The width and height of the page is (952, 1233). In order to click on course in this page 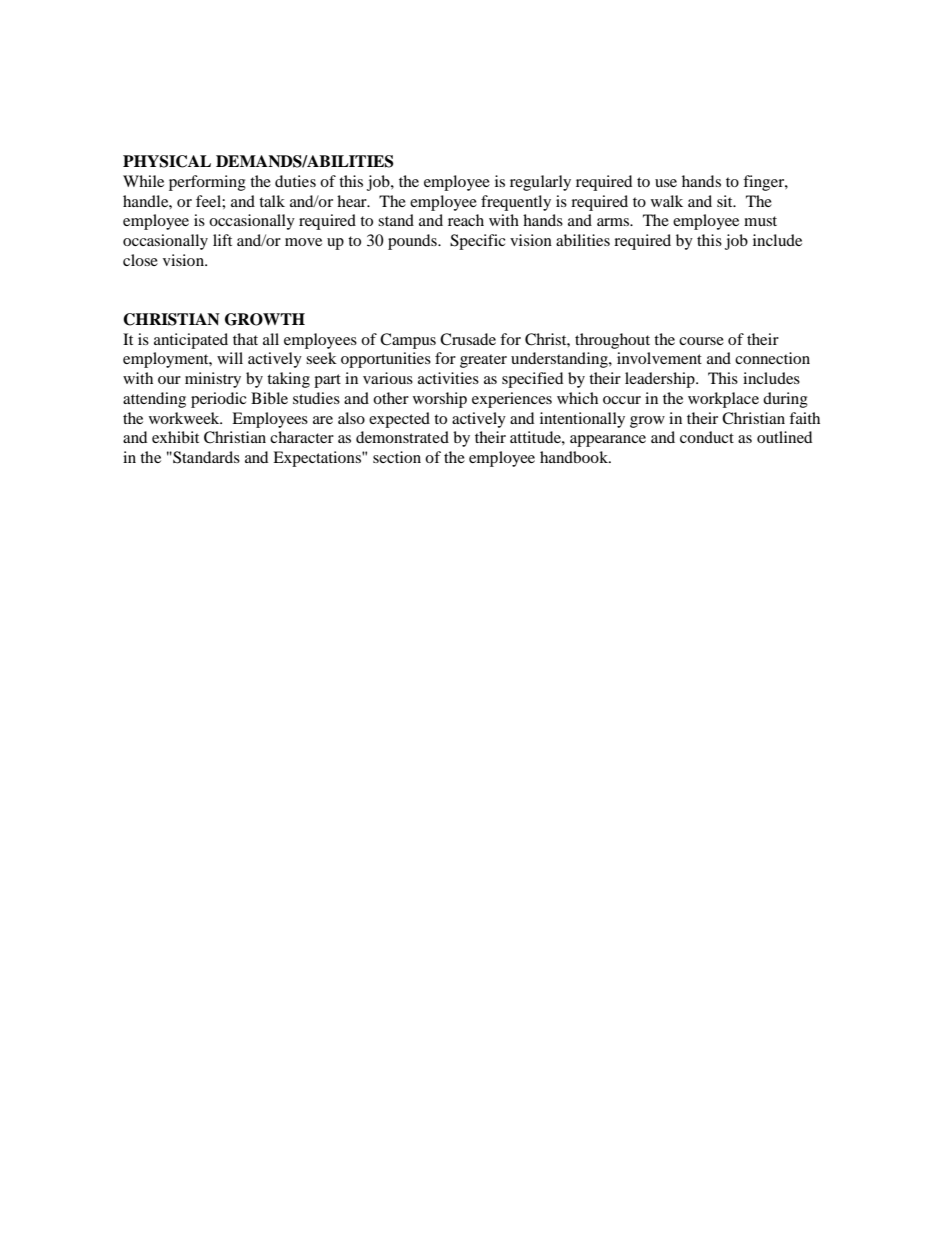, I will do `click(701, 341)`.
